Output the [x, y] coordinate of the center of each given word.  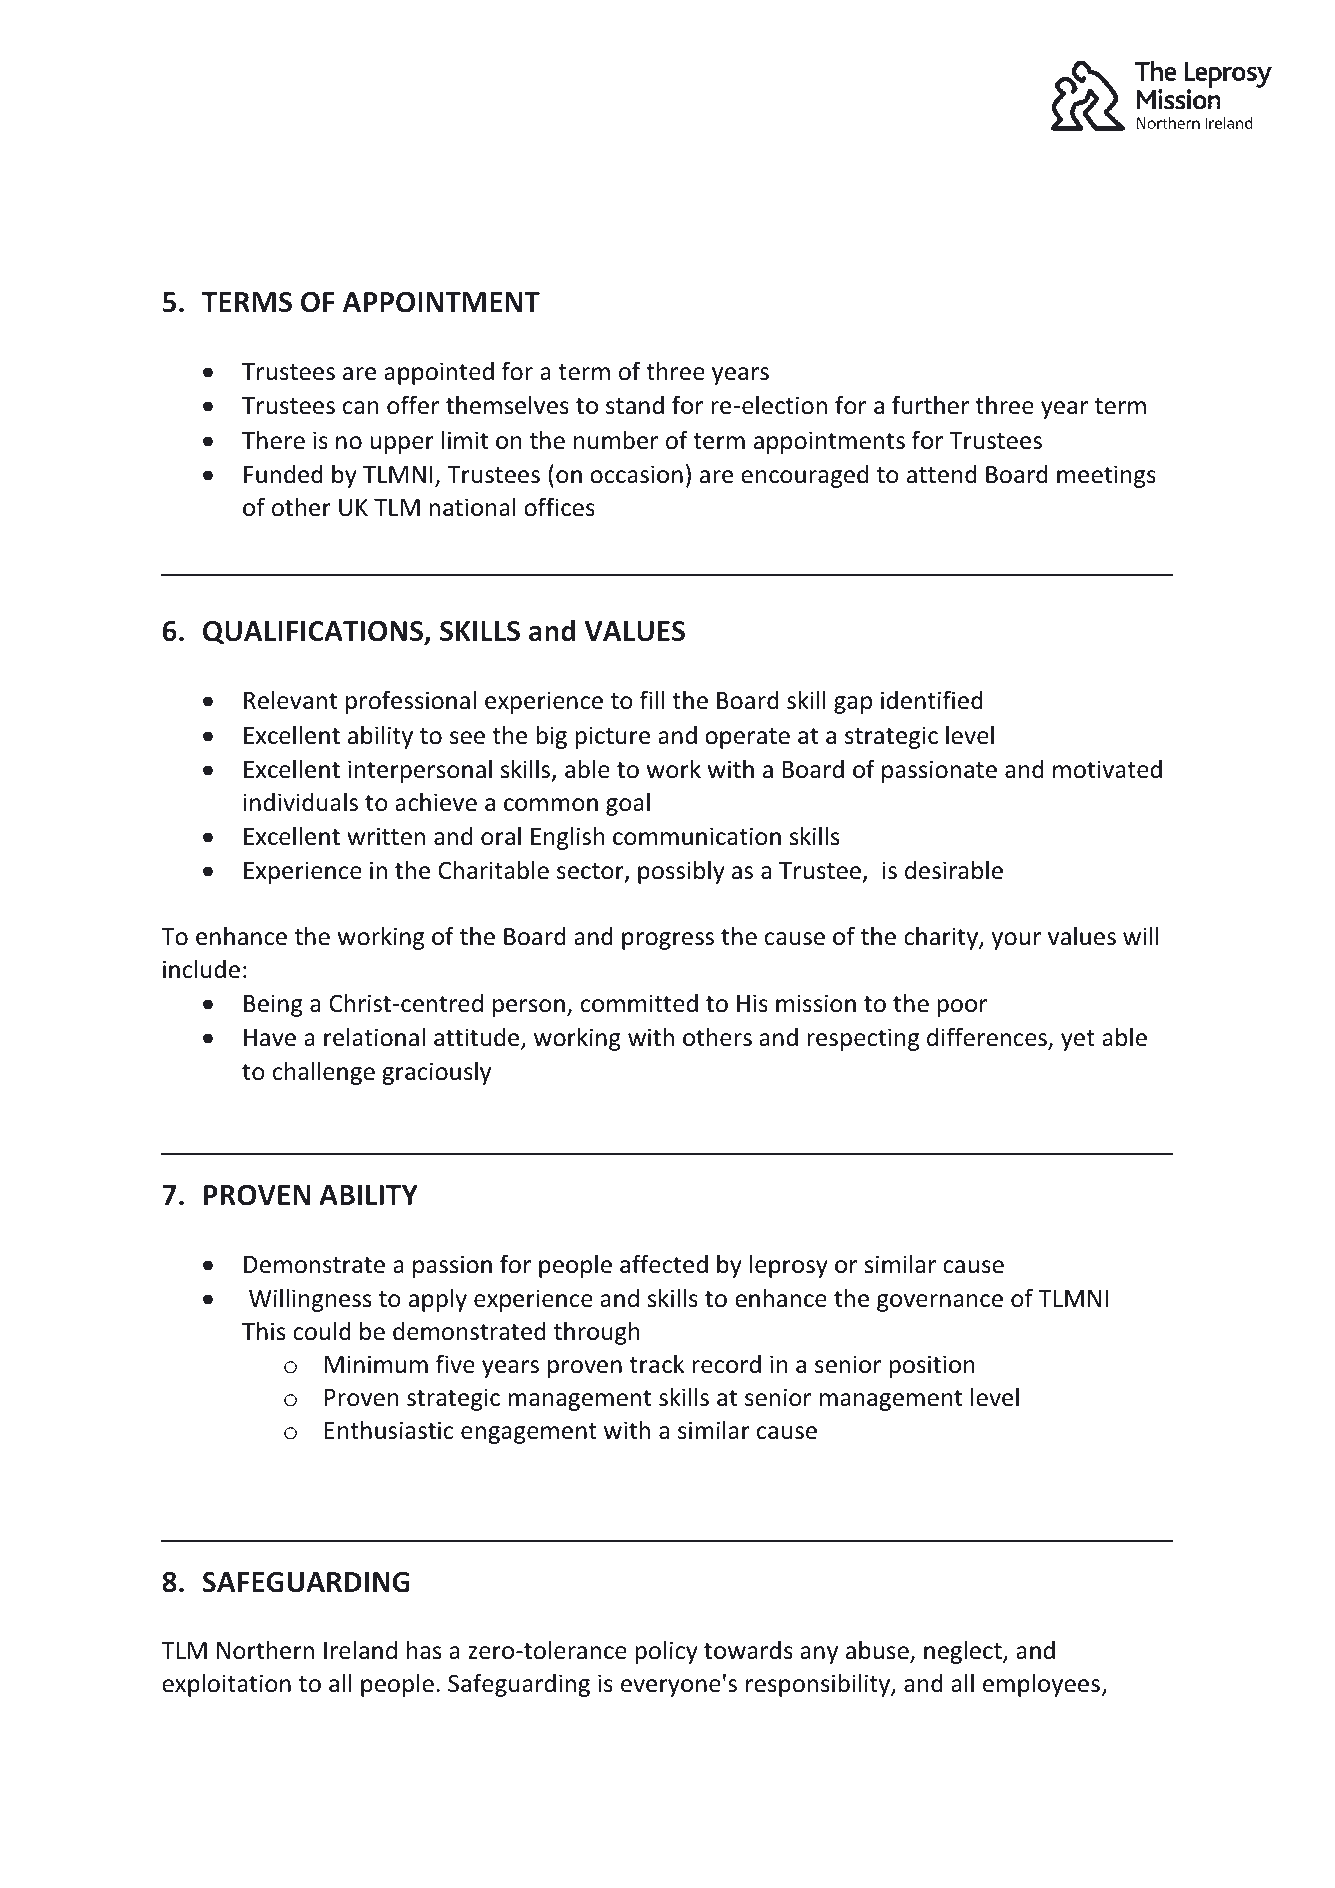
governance [940, 1303]
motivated [1107, 769]
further [930, 405]
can [360, 408]
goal [628, 804]
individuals [300, 802]
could [322, 1331]
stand [635, 405]
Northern [265, 1650]
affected [664, 1264]
